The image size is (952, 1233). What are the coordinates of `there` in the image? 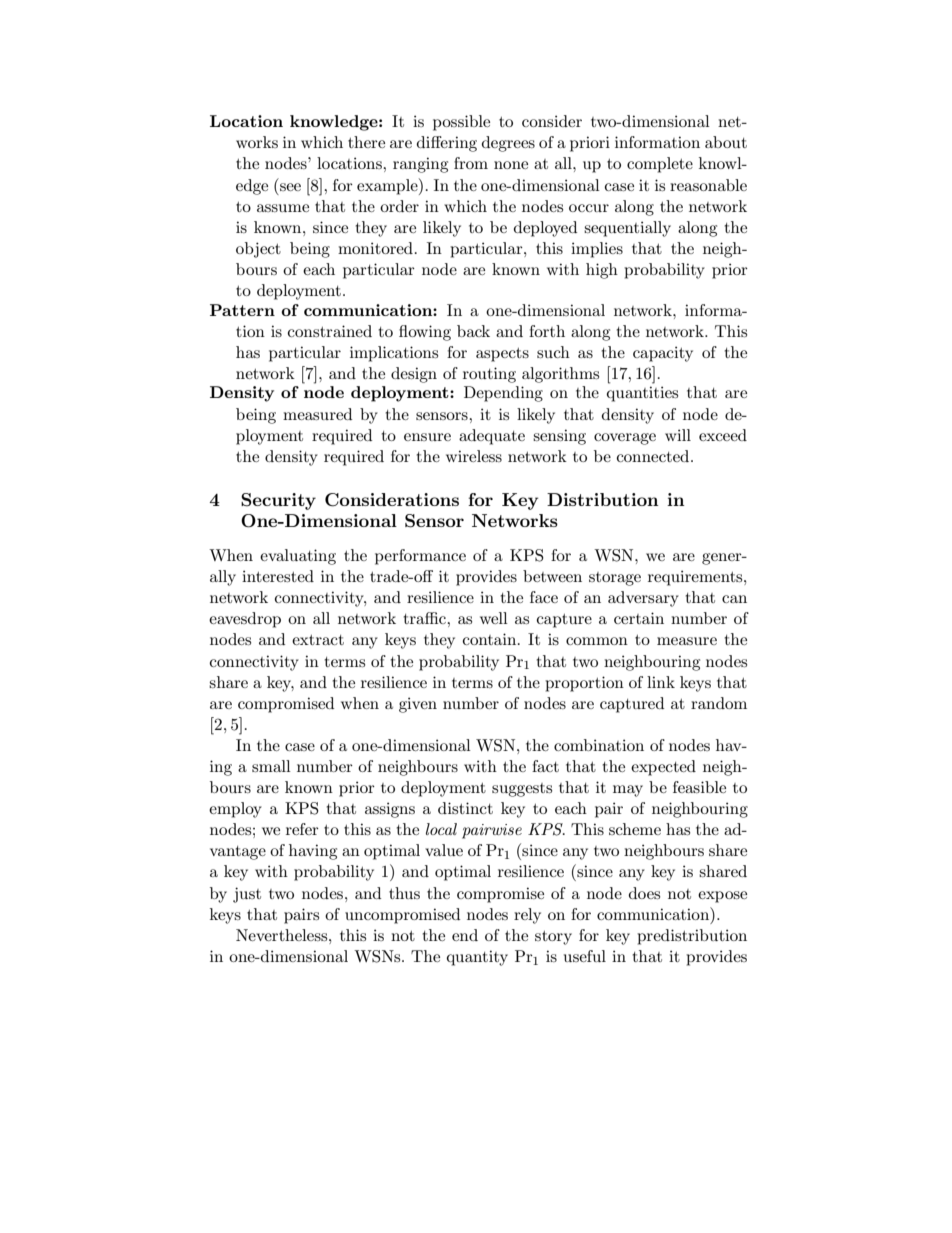 It's located at (366, 142).
